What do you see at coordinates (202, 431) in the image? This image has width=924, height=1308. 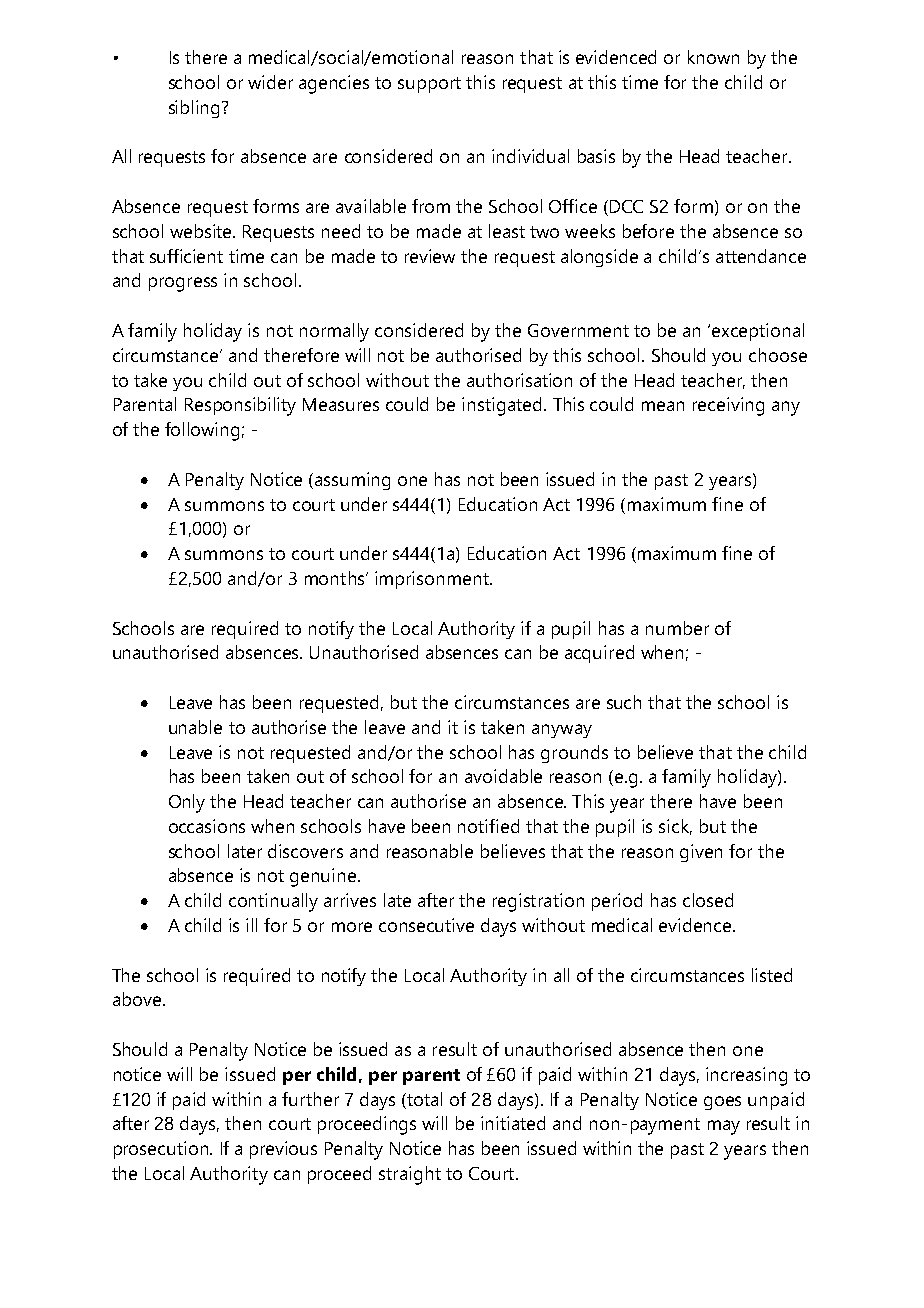 I see `following` at bounding box center [202, 431].
